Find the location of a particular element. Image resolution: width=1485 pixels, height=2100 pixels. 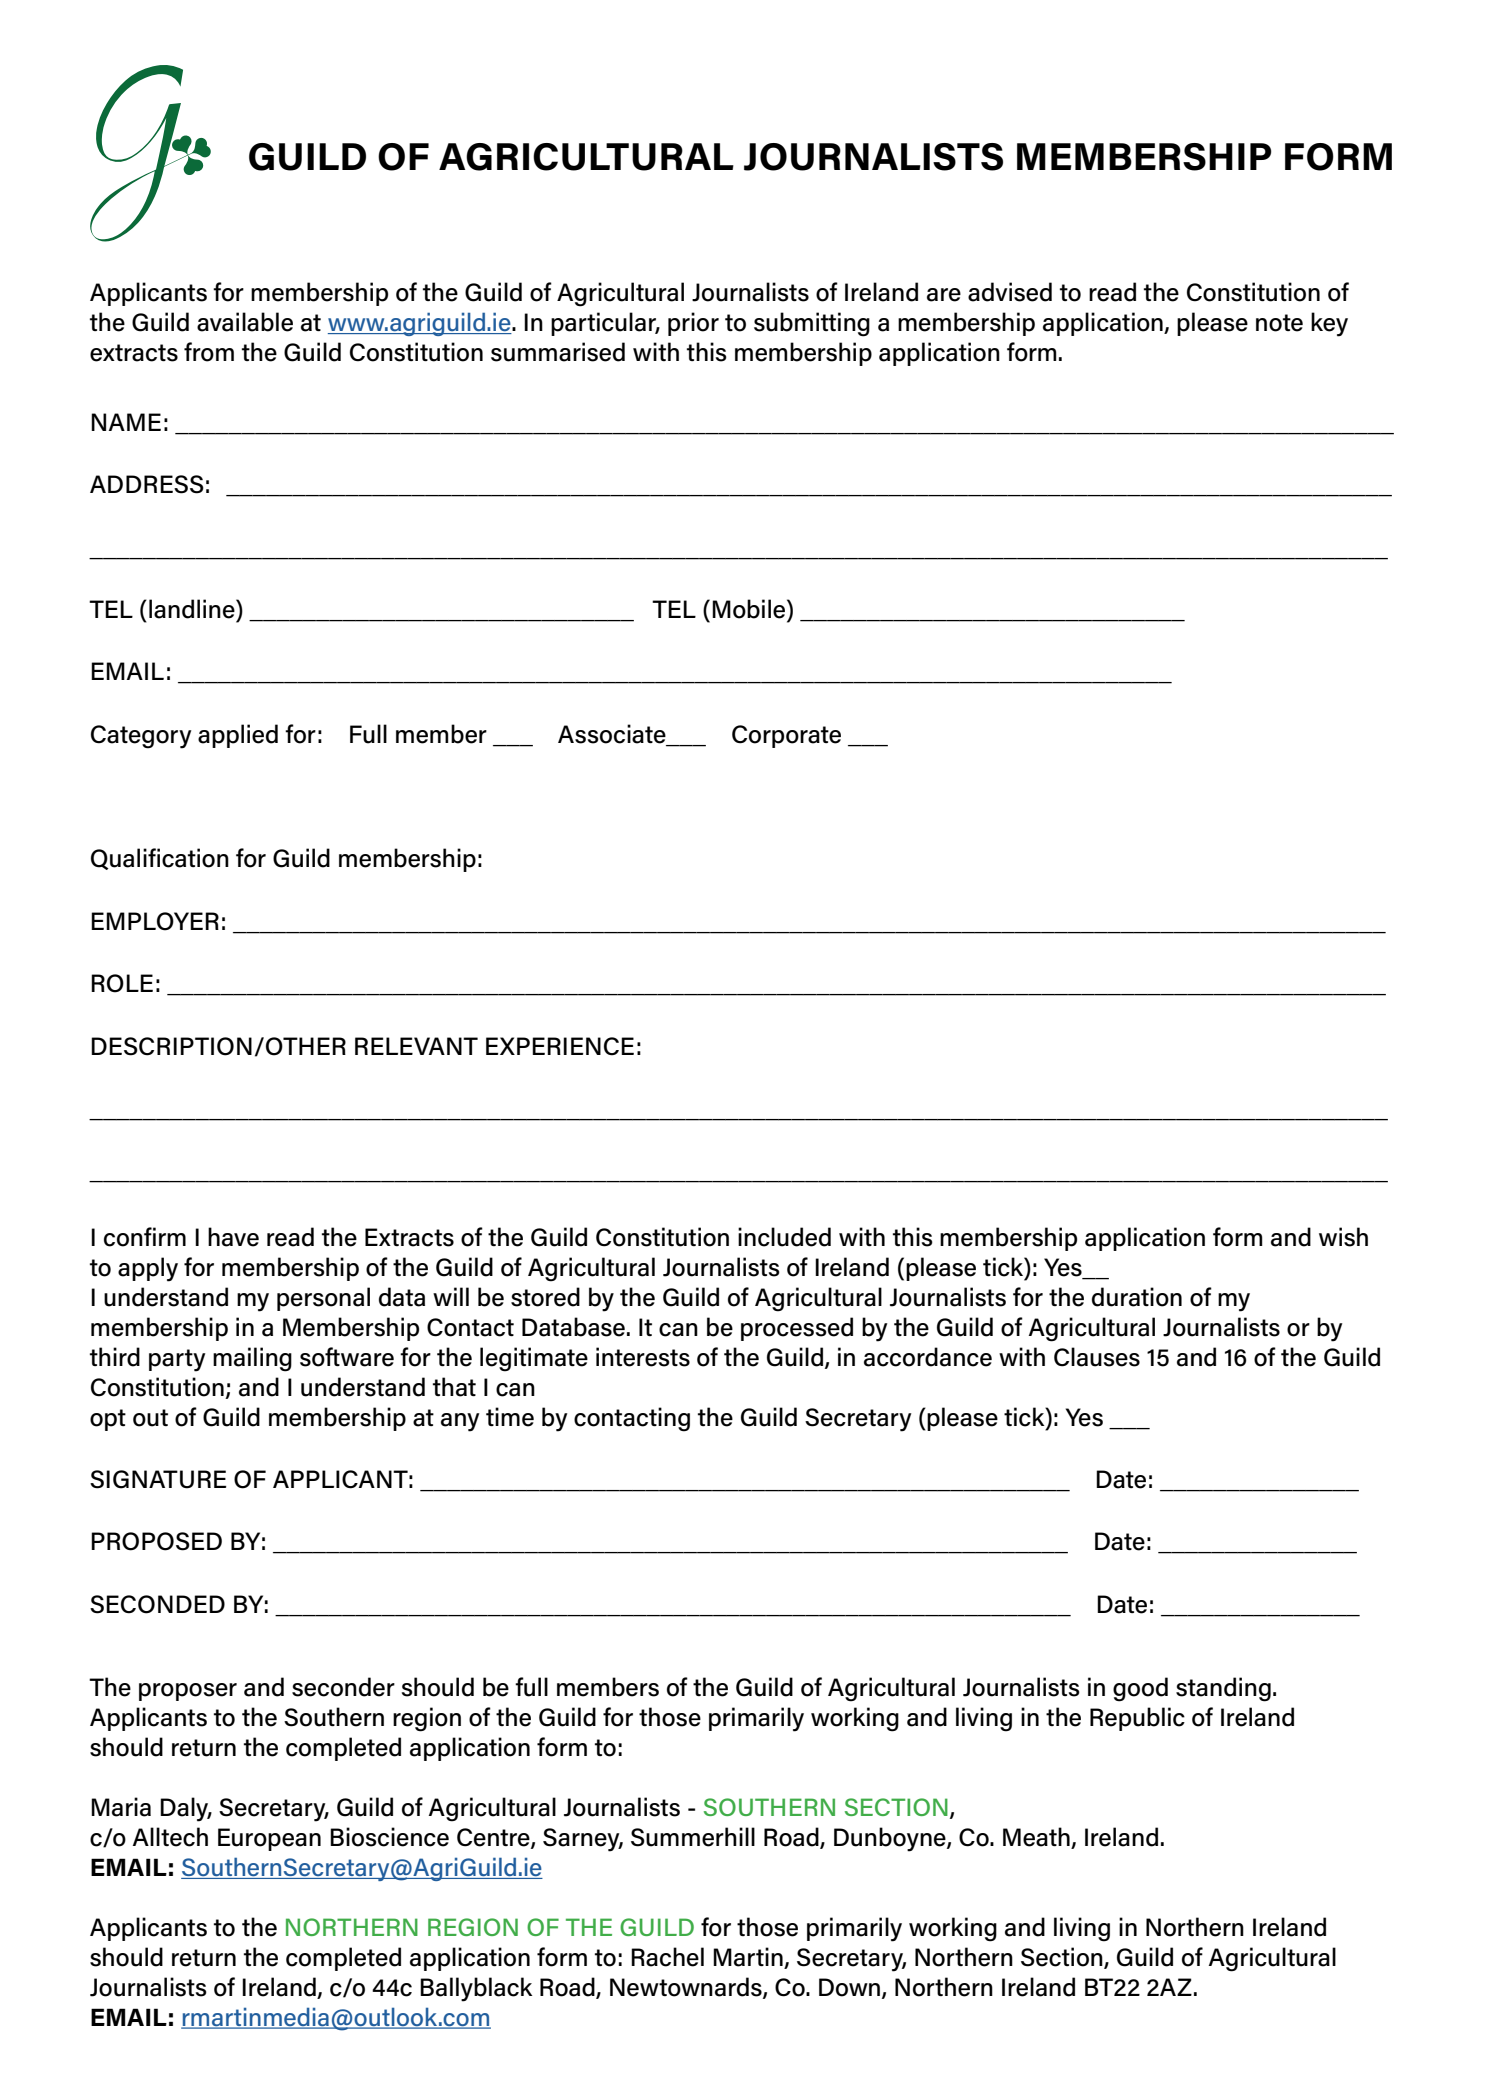

note is located at coordinates (1279, 323).
